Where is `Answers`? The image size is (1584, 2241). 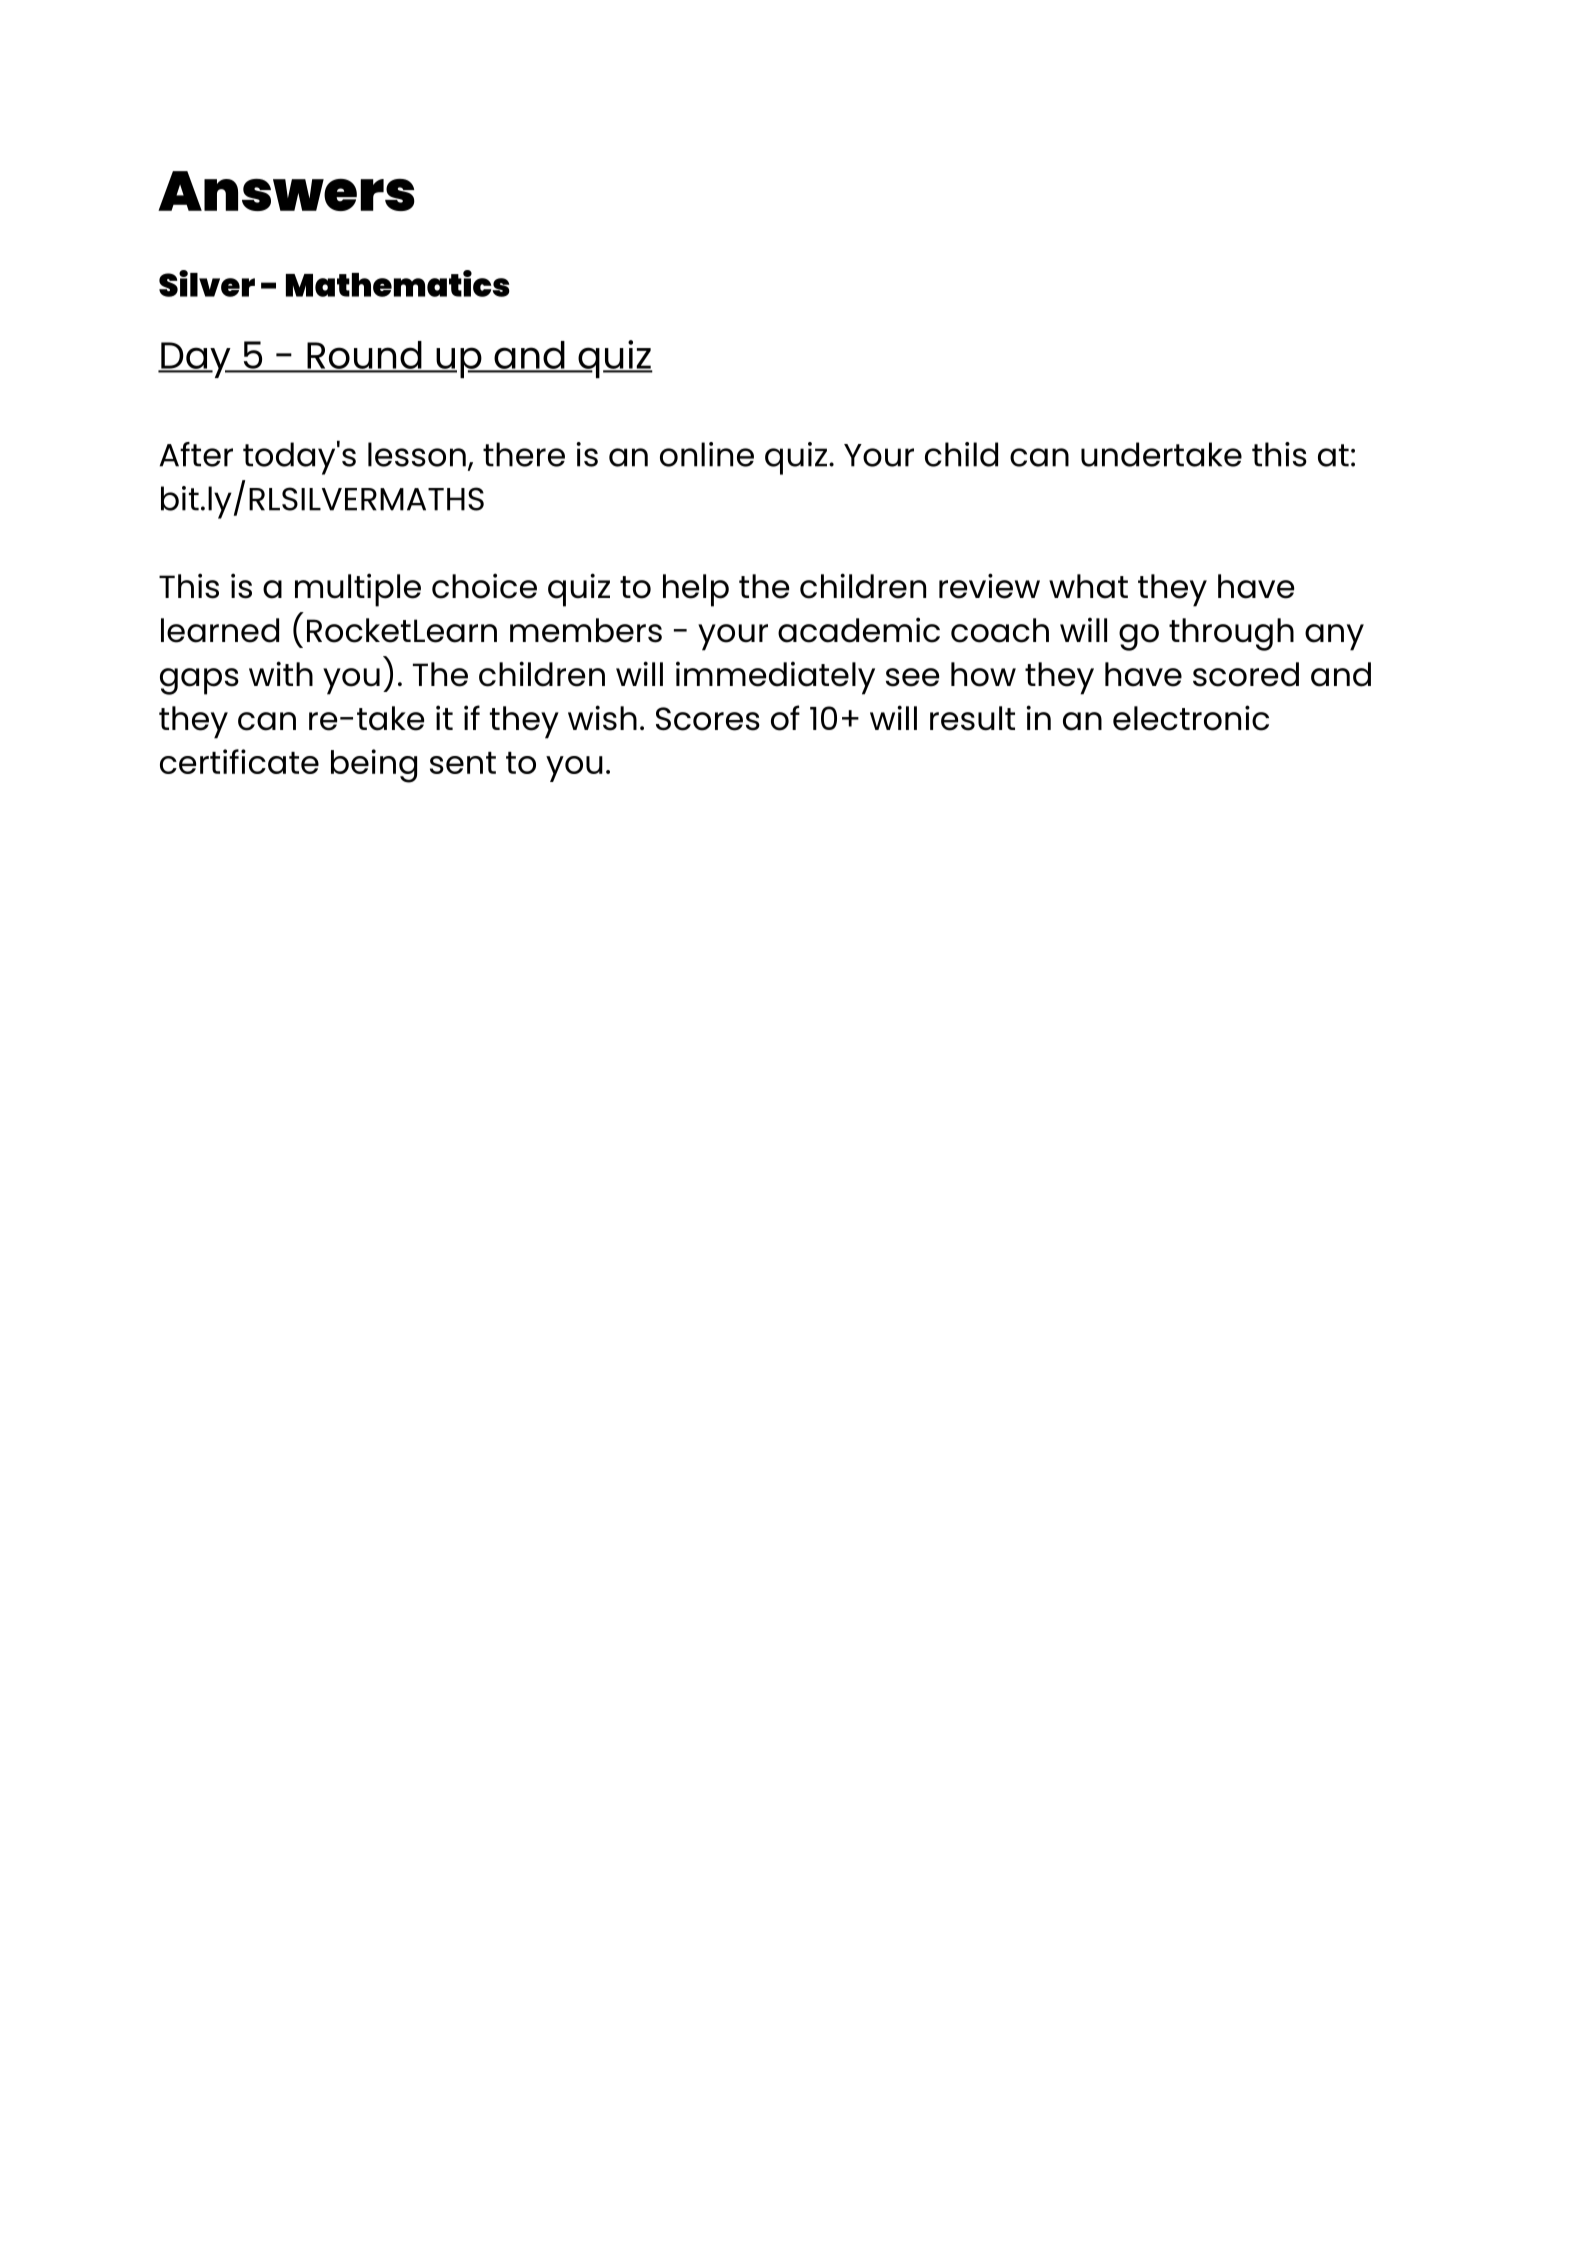 Answers is located at coordinates (286, 191).
